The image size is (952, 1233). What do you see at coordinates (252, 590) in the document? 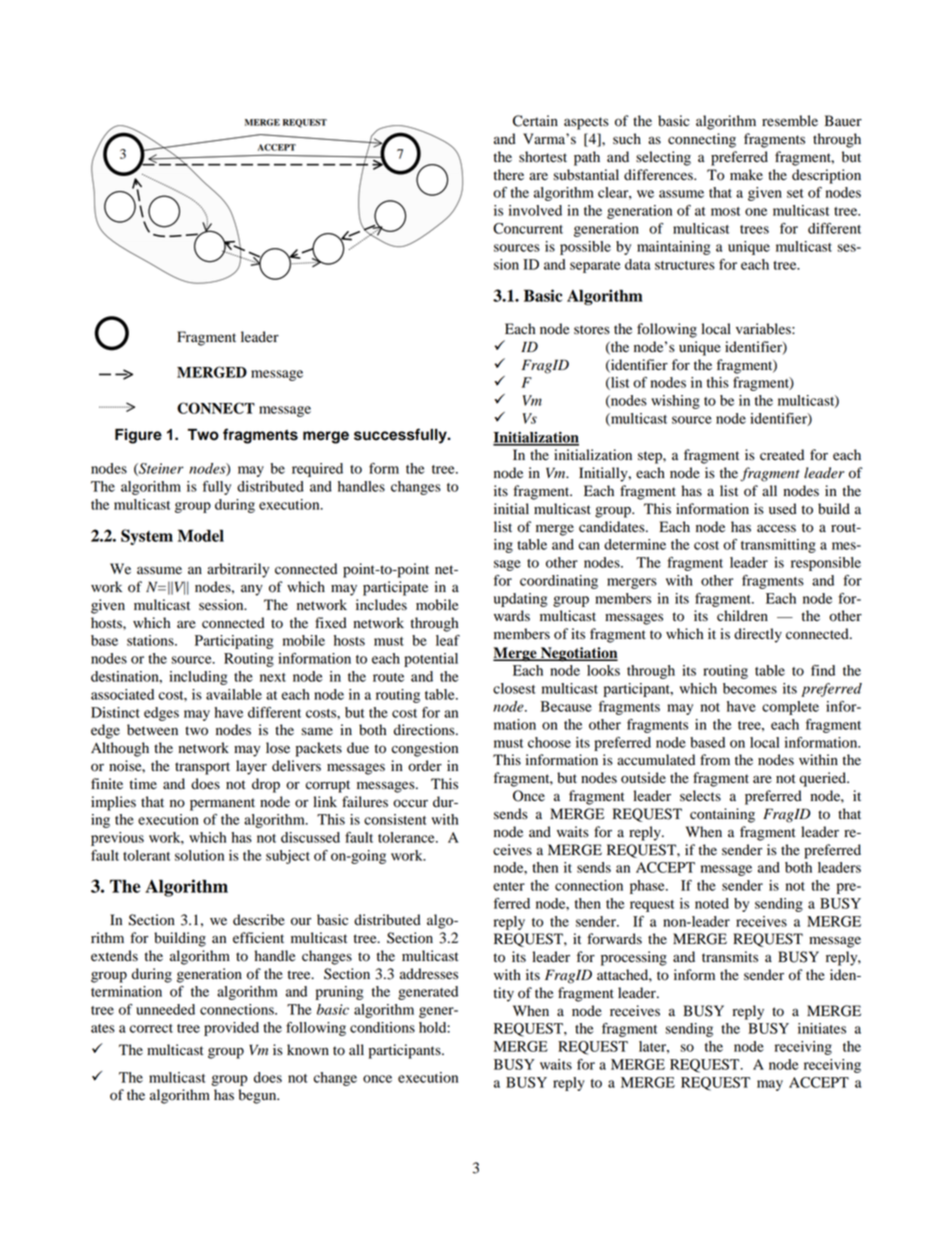
I see `any` at bounding box center [252, 590].
